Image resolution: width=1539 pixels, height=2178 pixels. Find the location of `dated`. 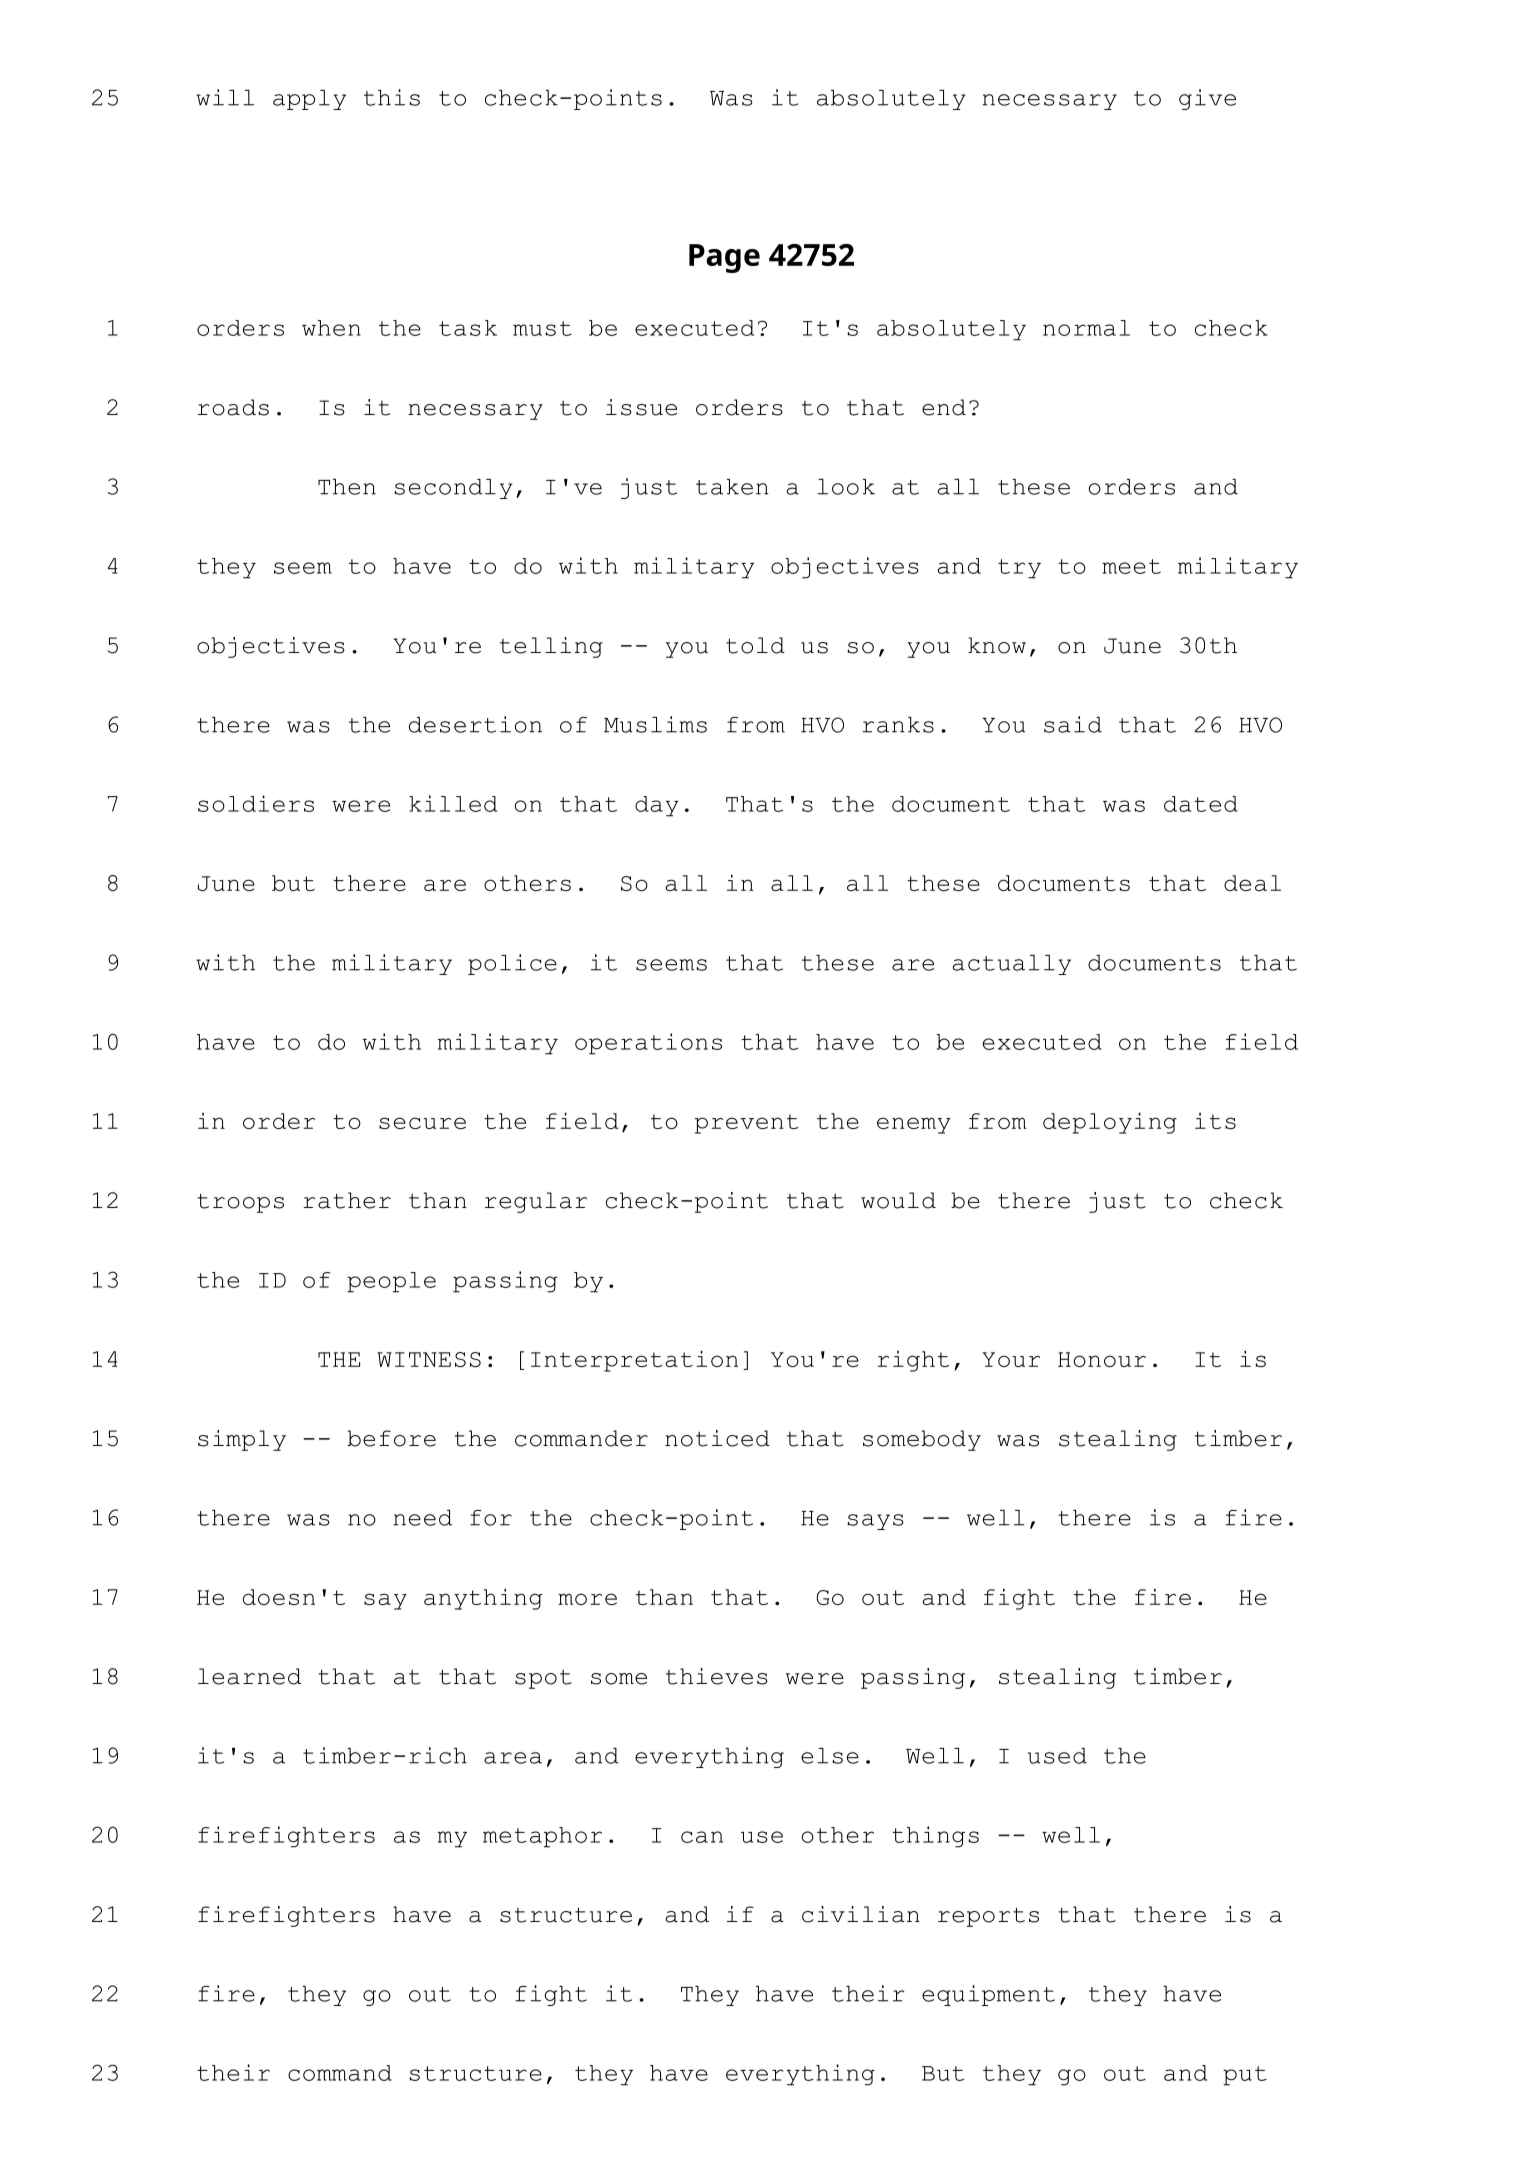

dated is located at coordinates (1201, 804).
